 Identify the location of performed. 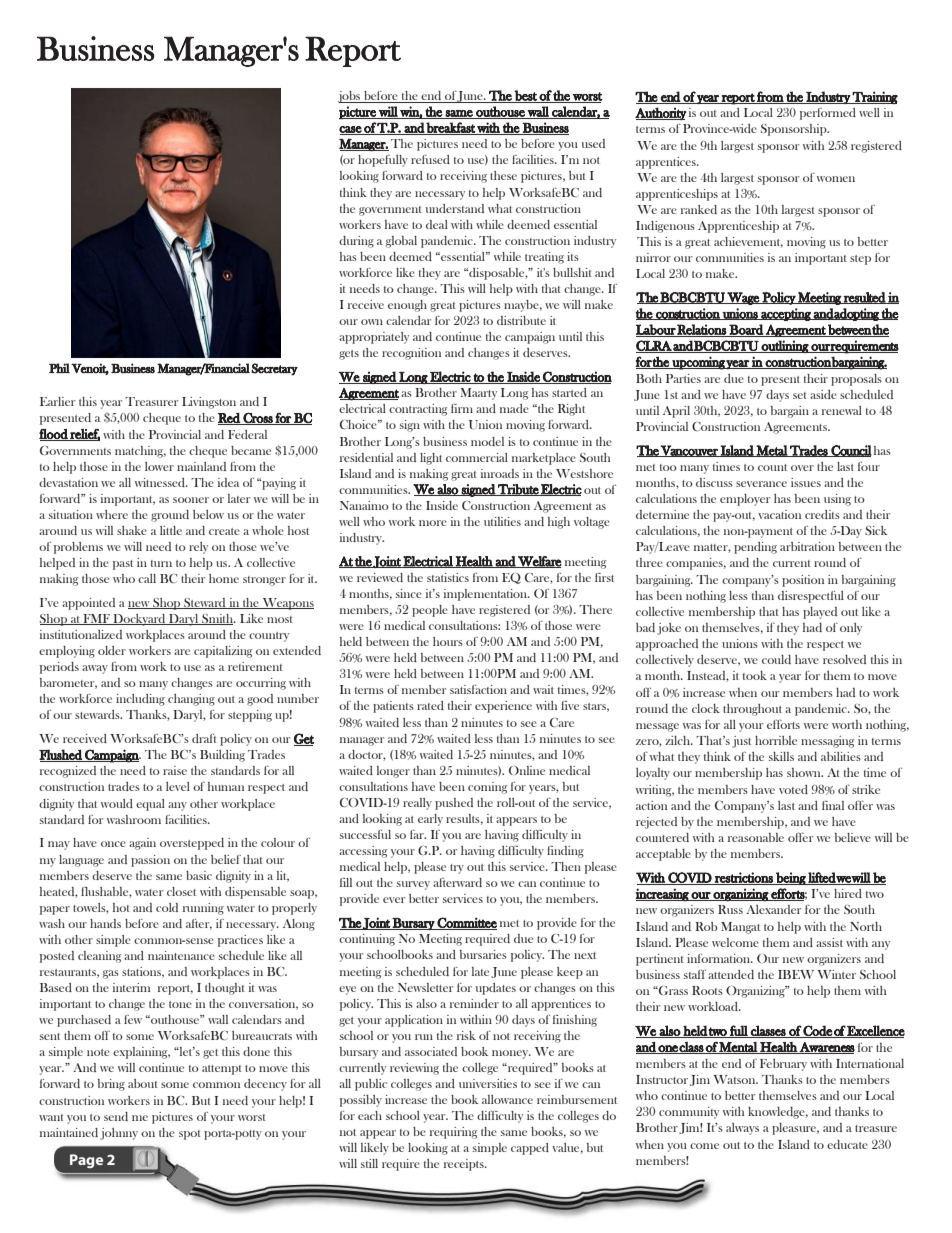
(828, 114).
